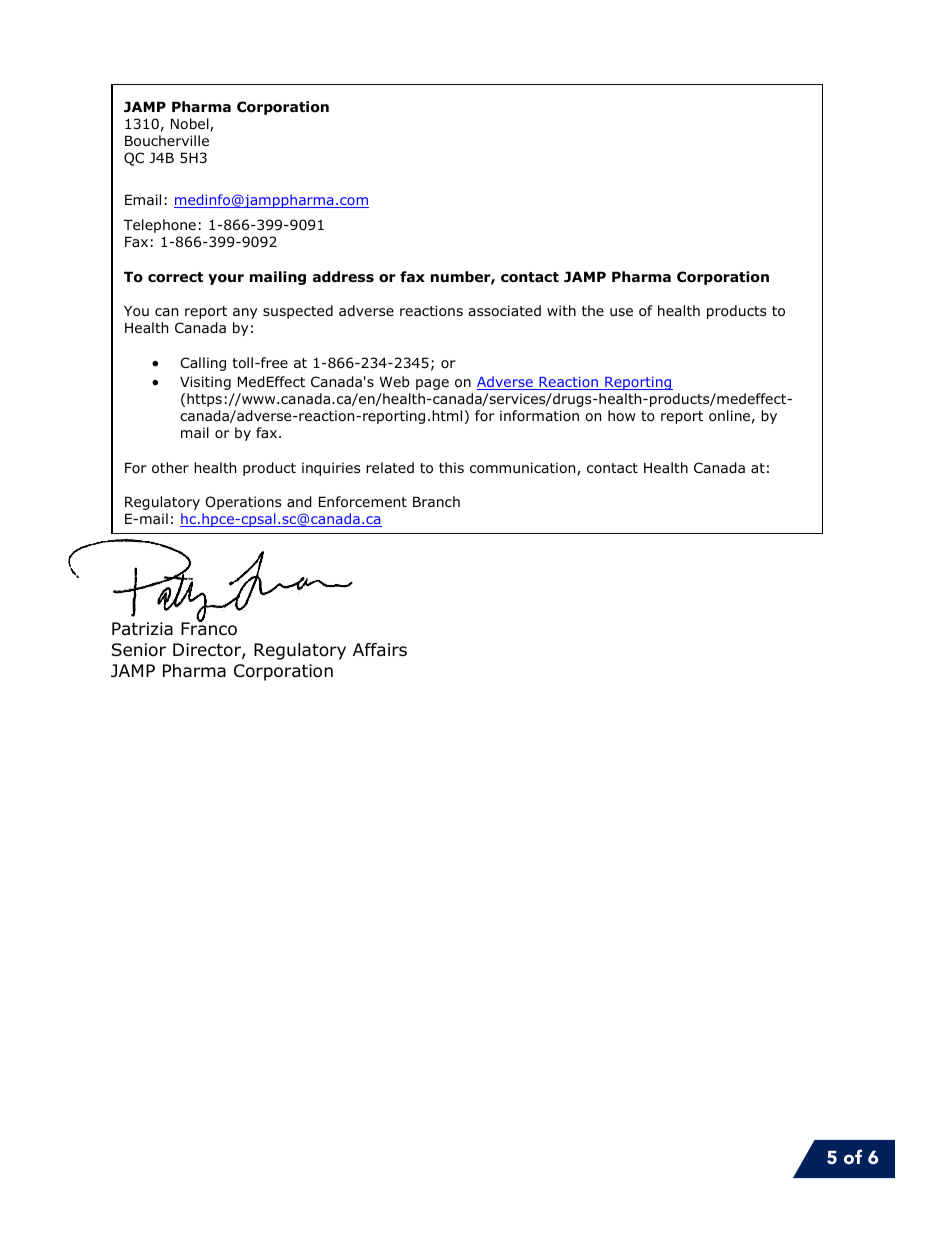 The width and height of the document is (952, 1233). I want to click on with, so click(561, 310).
